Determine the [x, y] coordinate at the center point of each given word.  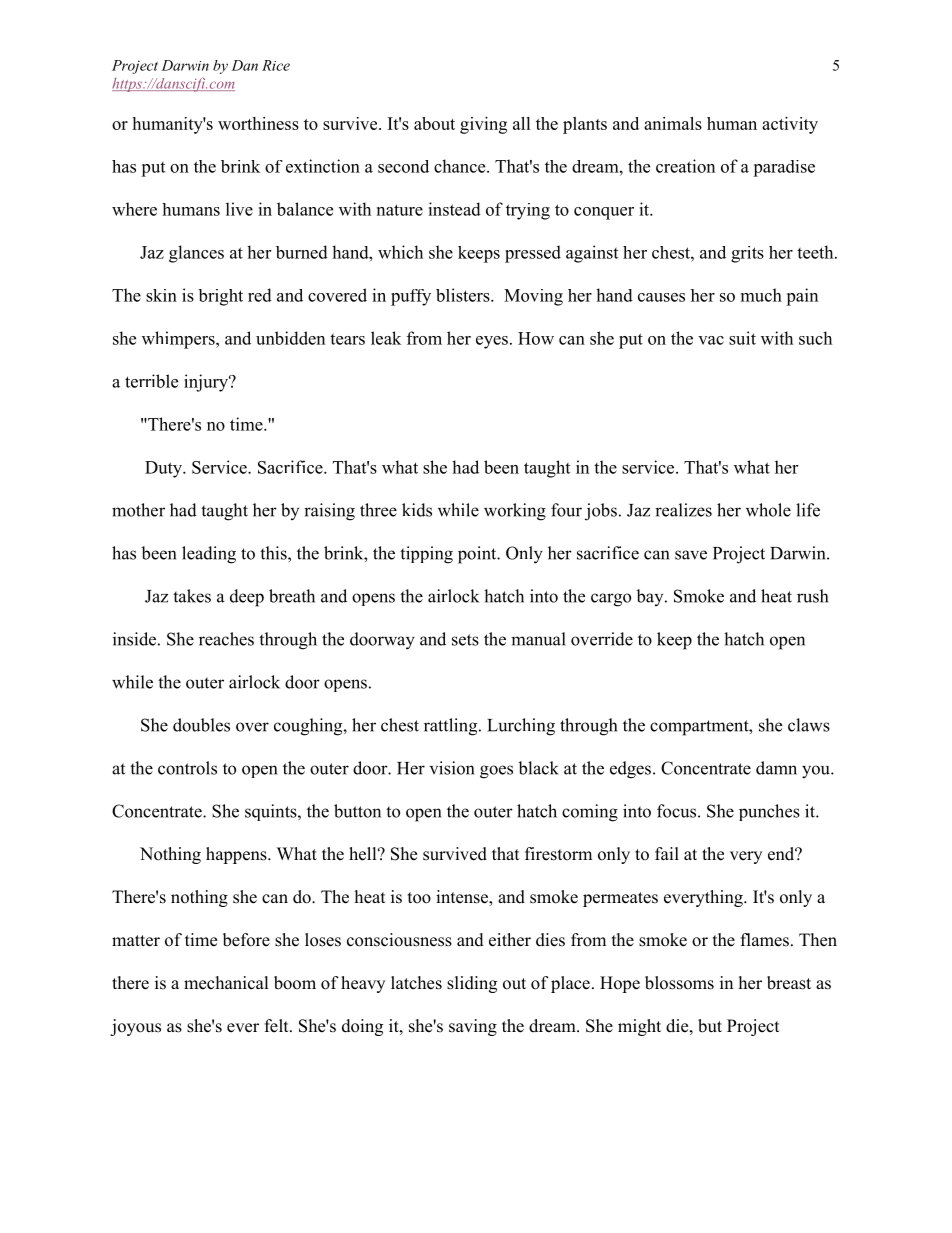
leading [209, 555]
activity [790, 125]
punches [769, 812]
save [691, 555]
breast [789, 983]
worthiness [258, 123]
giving [483, 125]
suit [742, 338]
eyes [492, 342]
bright [220, 297]
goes [496, 772]
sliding [472, 984]
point [478, 555]
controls [187, 768]
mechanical [226, 983]
